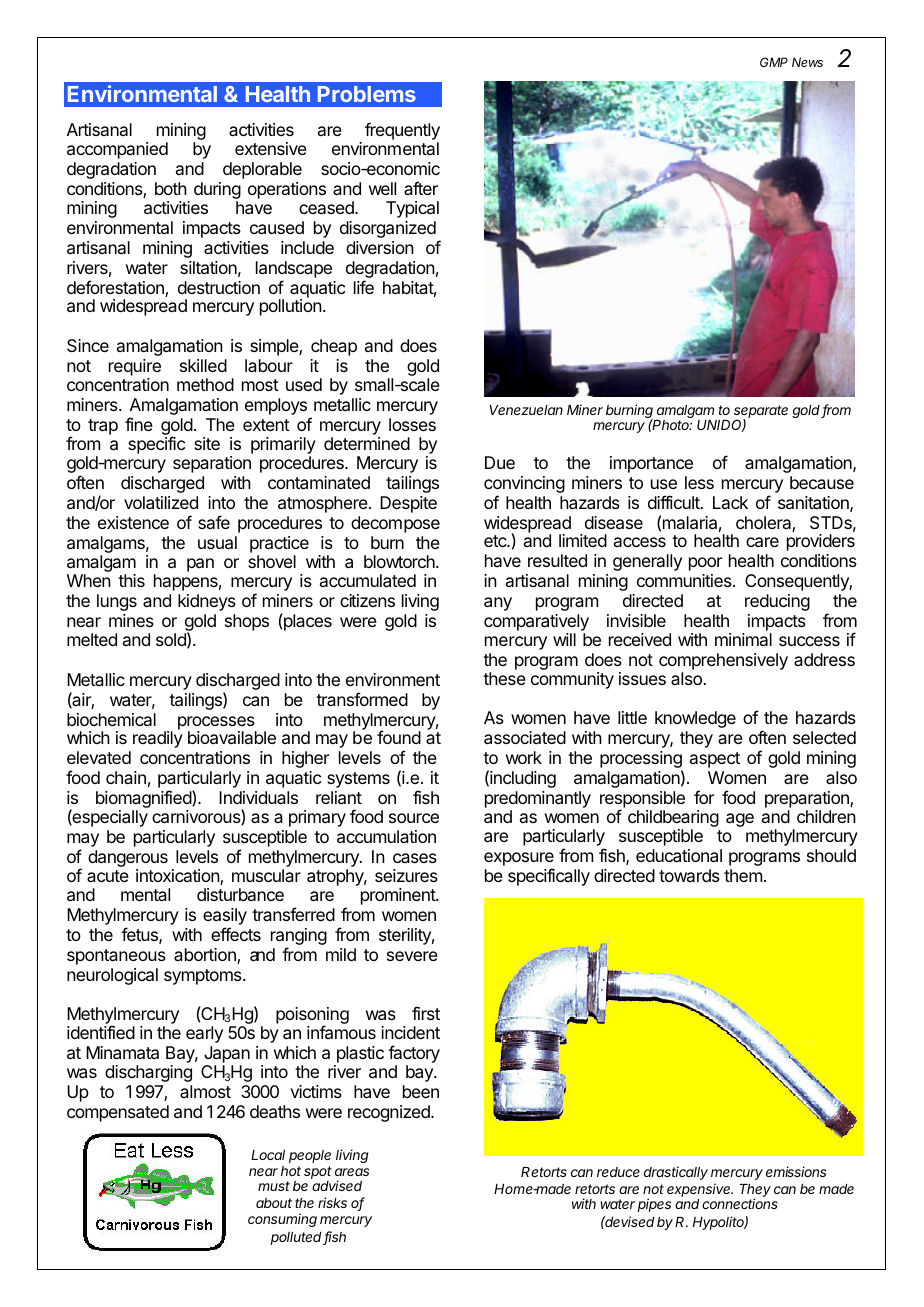 The image size is (924, 1307). I want to click on minimal, so click(743, 639).
